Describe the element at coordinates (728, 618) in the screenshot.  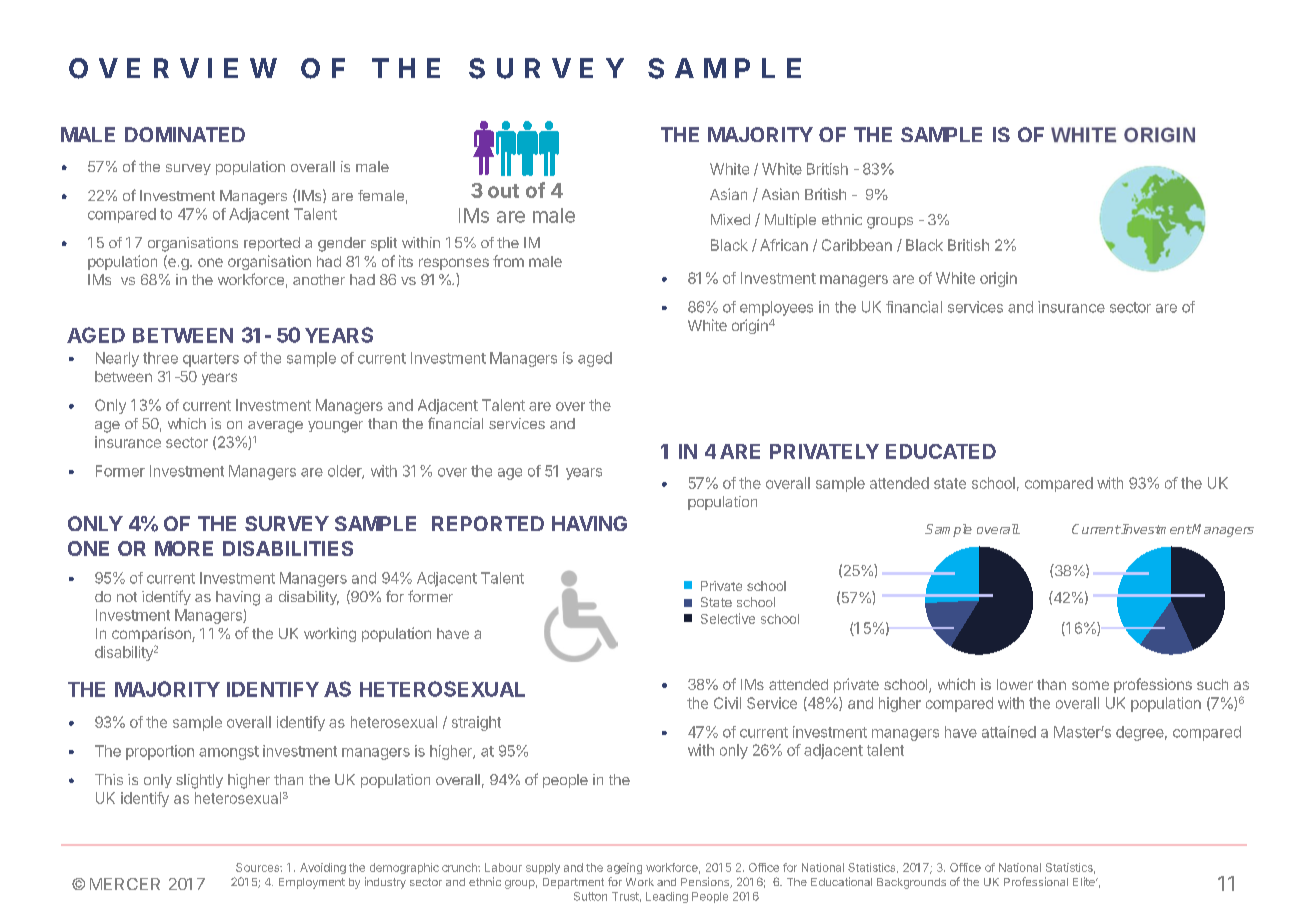
I see `Selective` at that location.
